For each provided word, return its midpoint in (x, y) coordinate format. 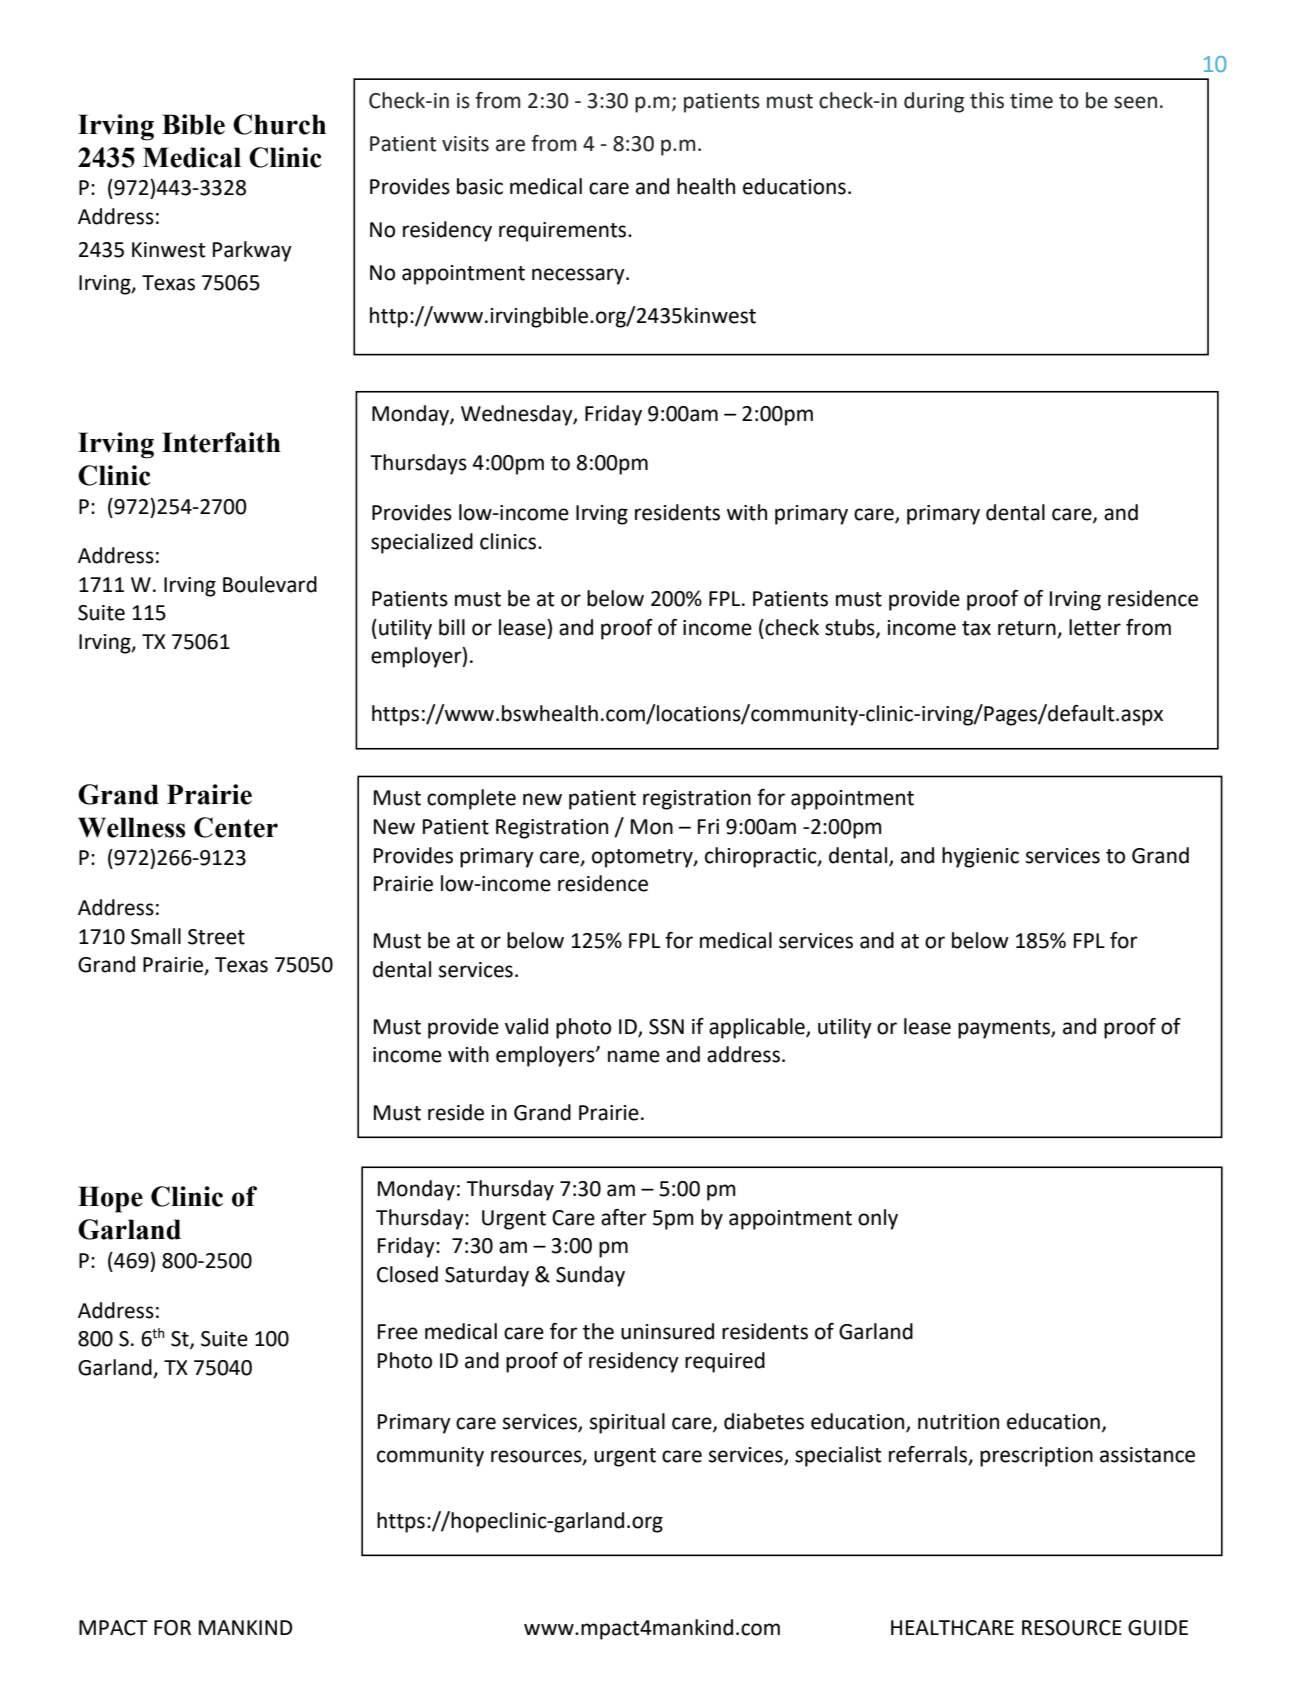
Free (398, 1332)
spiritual (627, 1423)
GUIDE (1158, 1628)
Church (279, 124)
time (1031, 101)
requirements (564, 232)
